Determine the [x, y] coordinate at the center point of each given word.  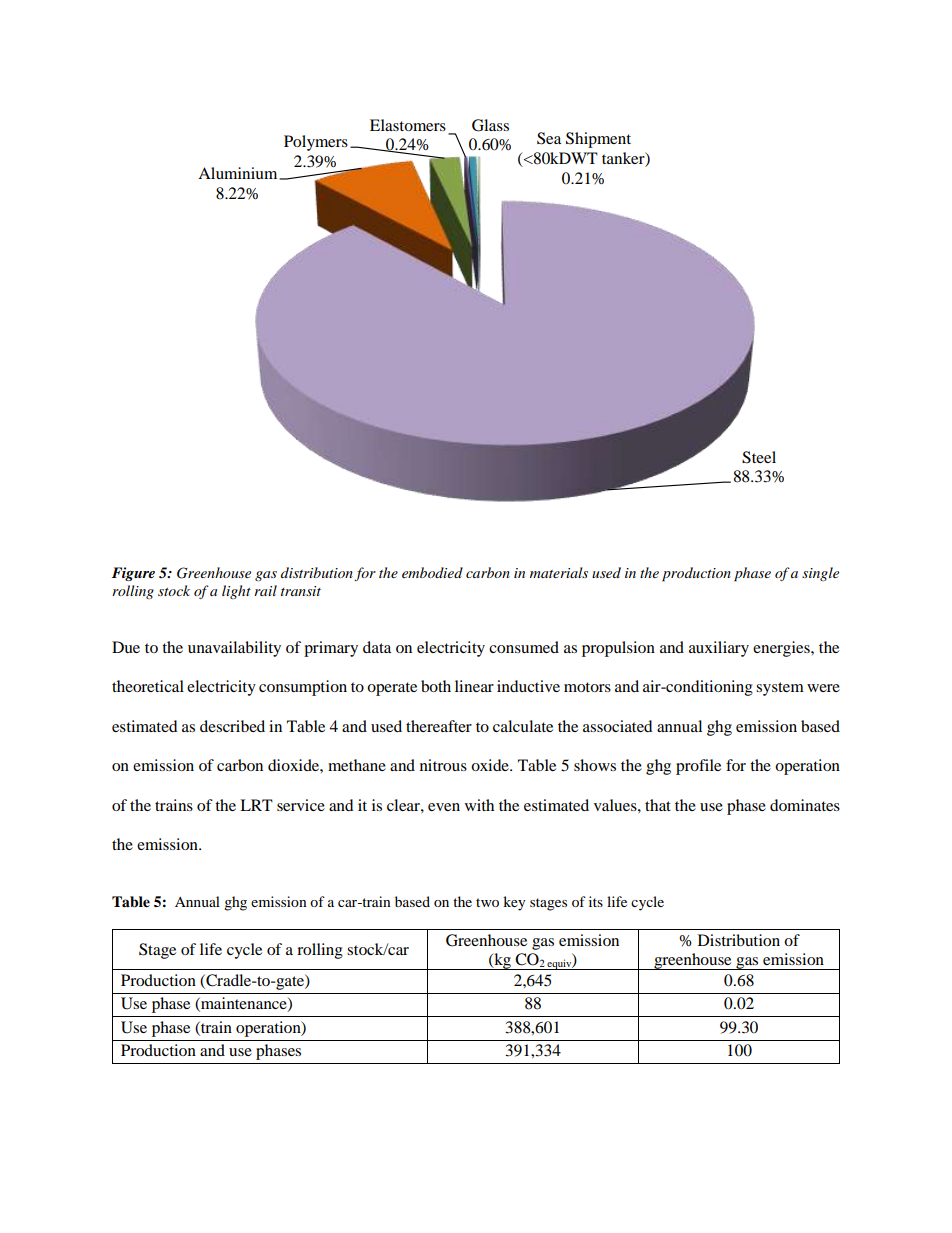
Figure [133, 574]
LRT [256, 805]
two [487, 902]
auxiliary [719, 649]
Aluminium [239, 173]
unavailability [234, 649]
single [820, 574]
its [596, 901]
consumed [524, 647]
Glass [490, 125]
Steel [759, 457]
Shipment [598, 140]
